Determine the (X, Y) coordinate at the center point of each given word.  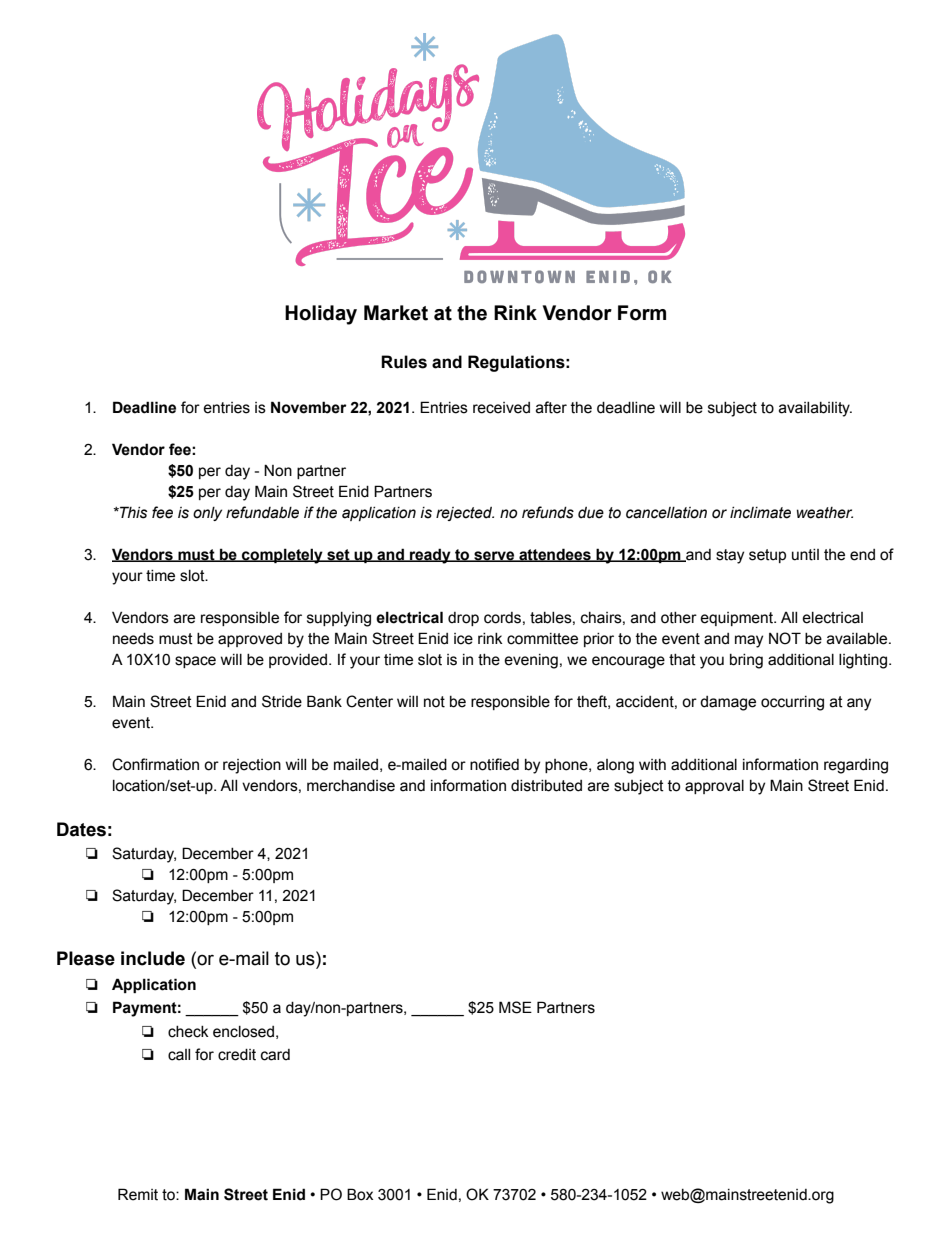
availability (815, 409)
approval (714, 787)
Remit (138, 1194)
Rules (404, 362)
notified (494, 764)
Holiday (321, 315)
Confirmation (155, 764)
